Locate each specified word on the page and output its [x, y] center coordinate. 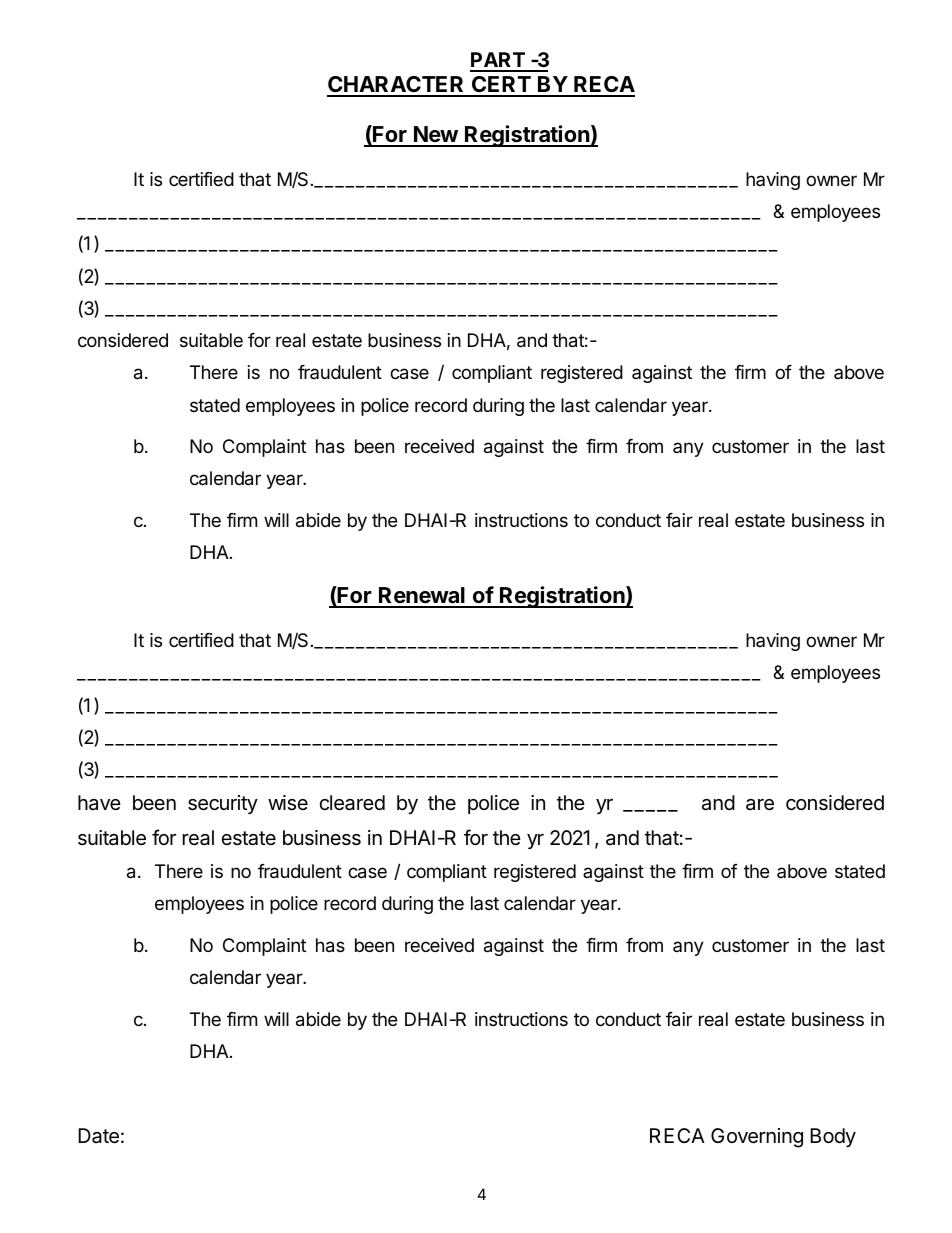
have [99, 802]
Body [833, 1137]
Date [98, 1136]
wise [288, 803]
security [223, 804]
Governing [757, 1138]
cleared [352, 803]
